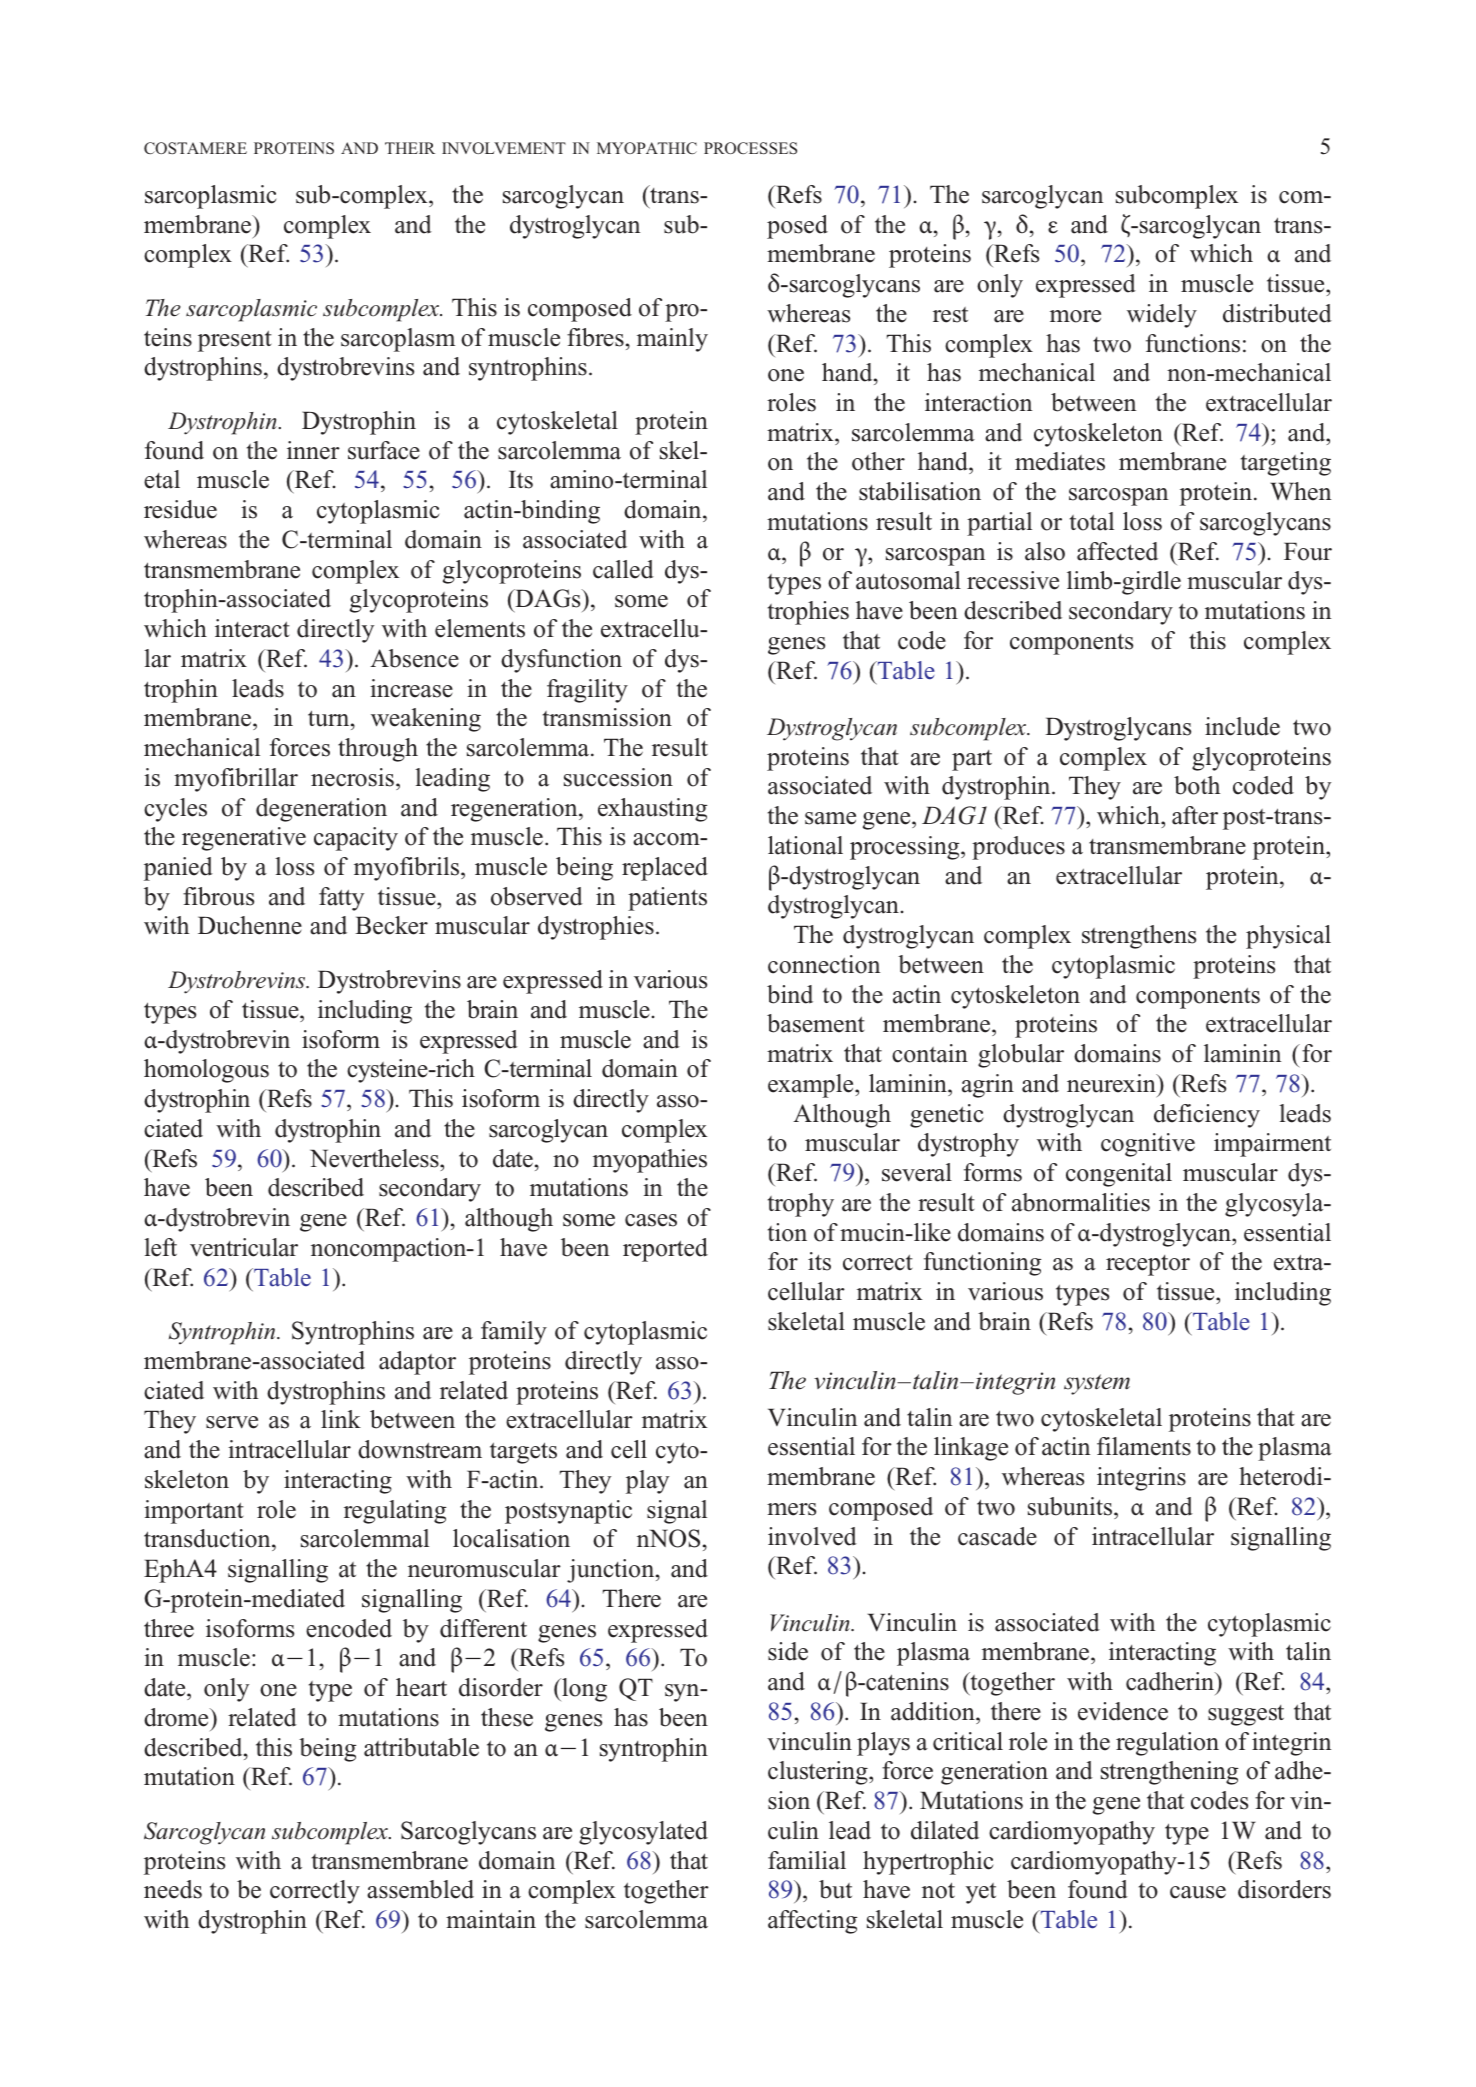  Describe the element at coordinates (750, 148) in the screenshot. I see `PROCESSES` at that location.
